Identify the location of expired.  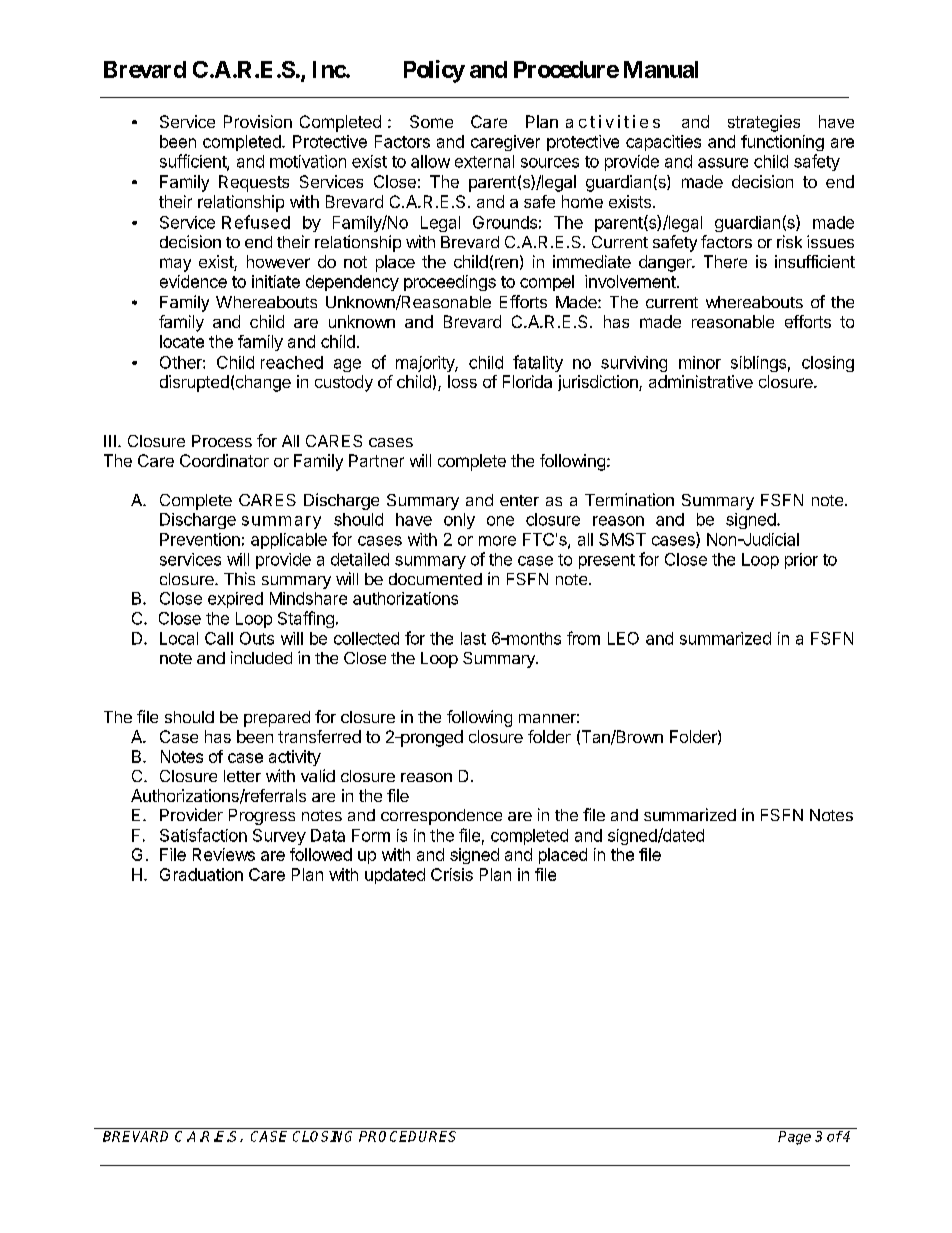
(235, 600).
